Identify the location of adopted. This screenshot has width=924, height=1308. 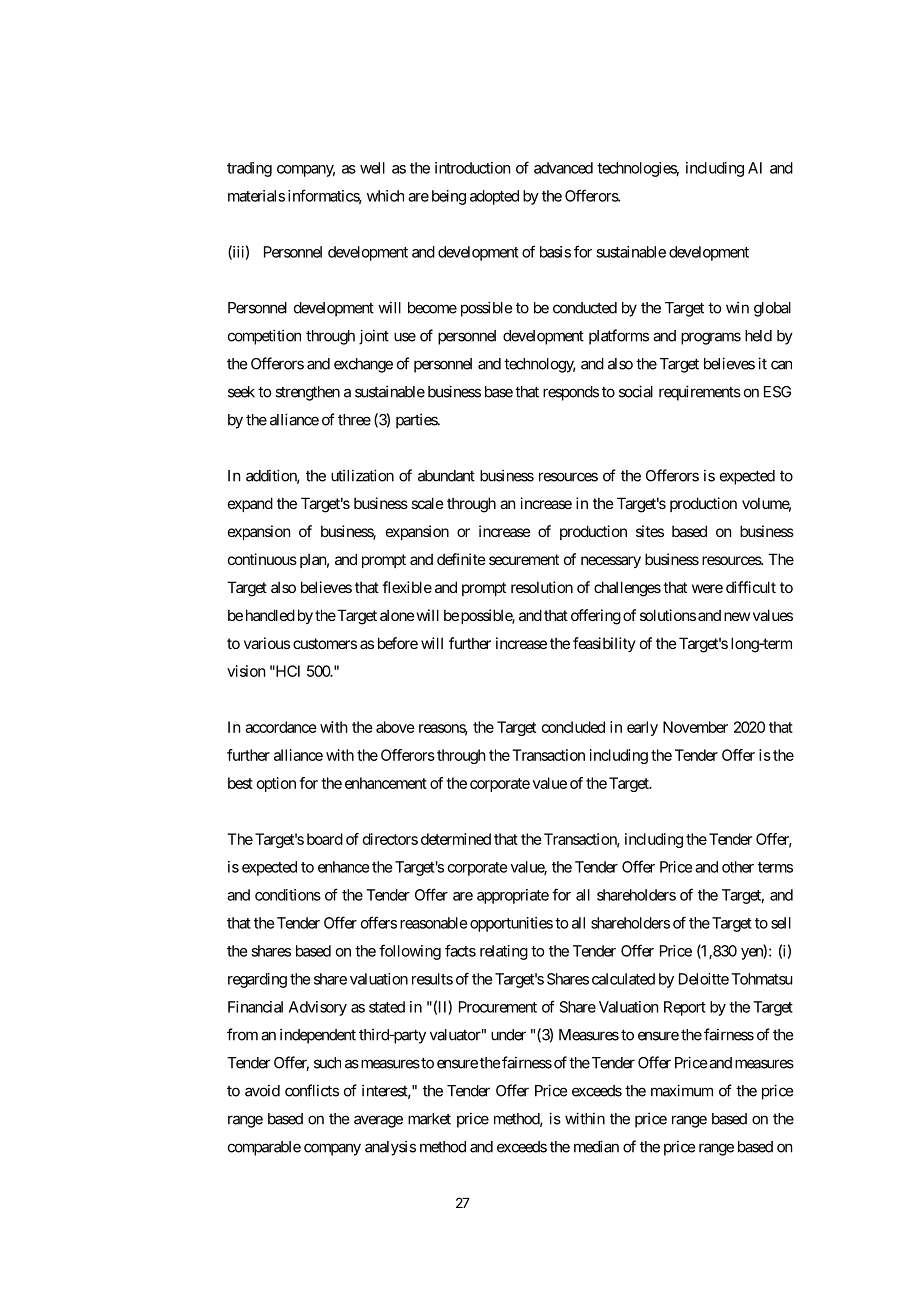
(494, 197).
